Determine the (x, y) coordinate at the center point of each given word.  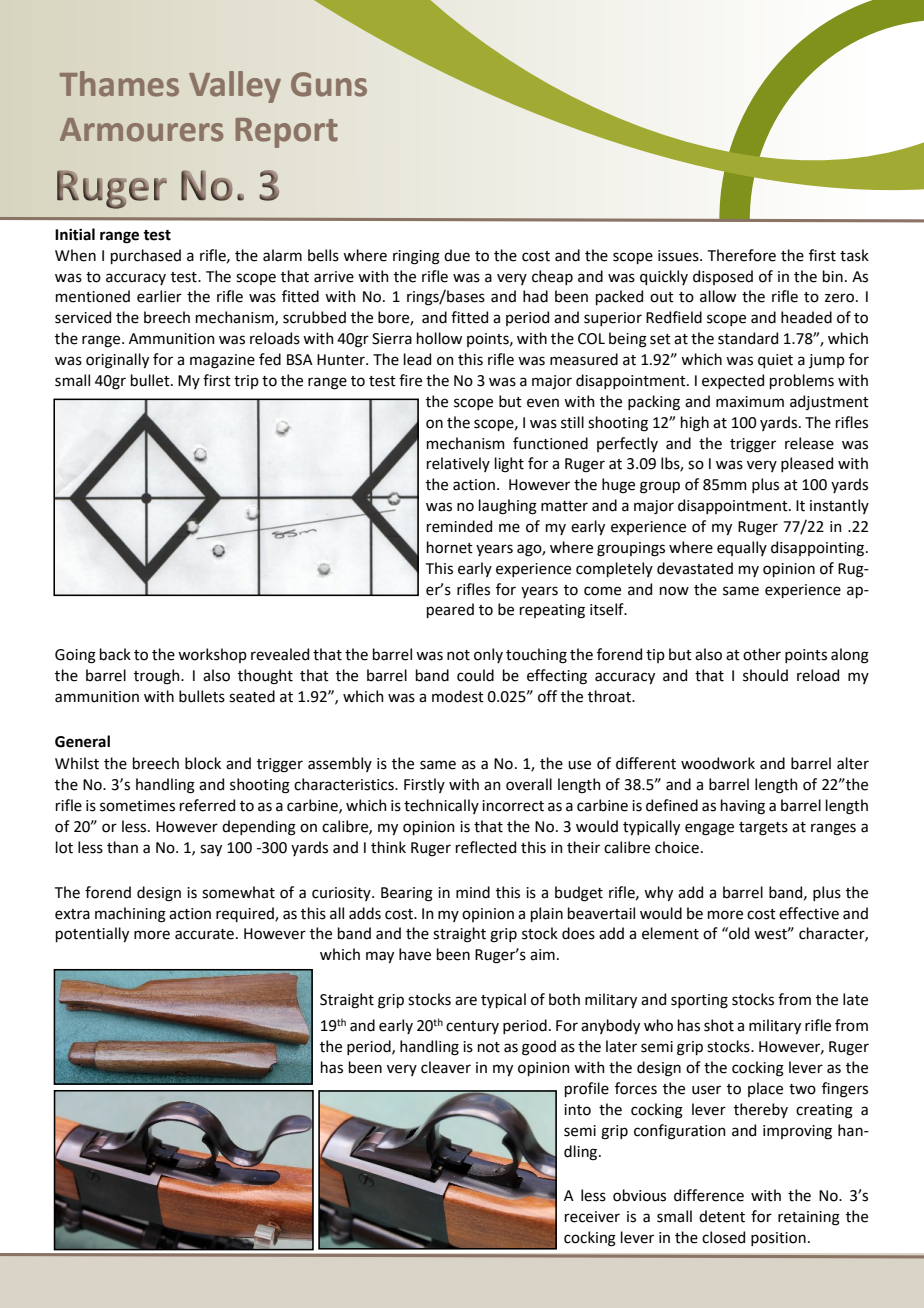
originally (117, 361)
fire (410, 380)
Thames (119, 84)
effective (809, 913)
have (415, 954)
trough (158, 677)
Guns (329, 84)
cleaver (446, 1067)
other (762, 654)
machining (130, 915)
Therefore (742, 255)
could (475, 675)
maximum (750, 402)
